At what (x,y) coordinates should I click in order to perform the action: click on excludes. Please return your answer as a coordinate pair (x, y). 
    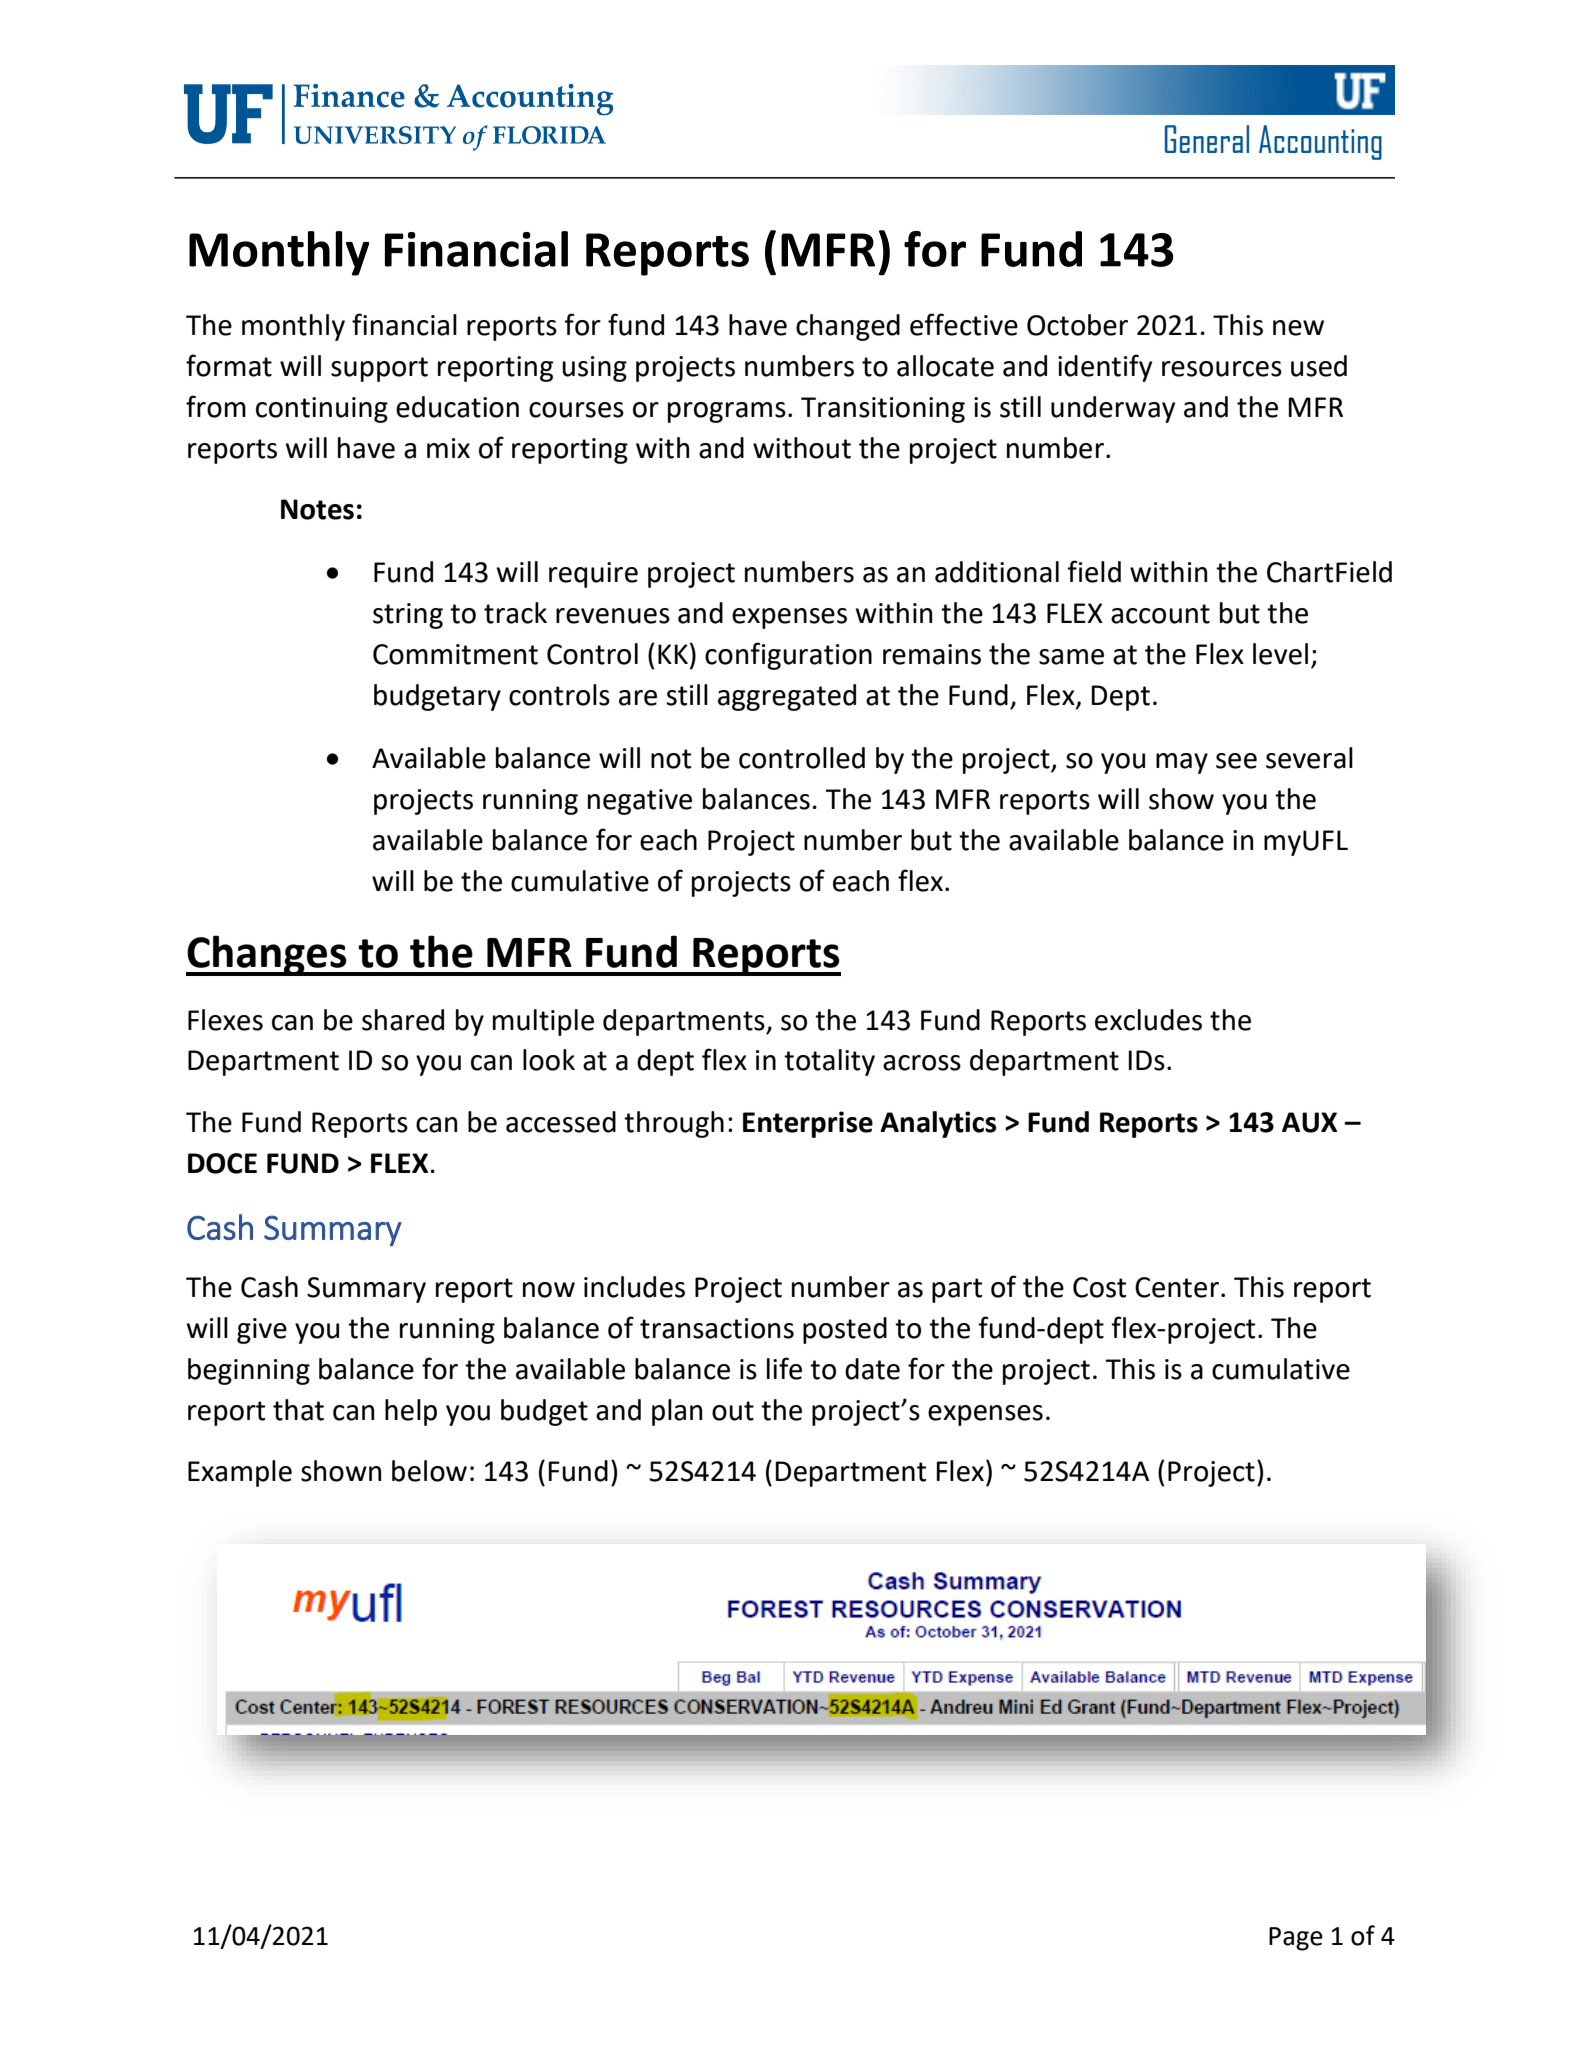
    Looking at the image, I should click on (1148, 1020).
